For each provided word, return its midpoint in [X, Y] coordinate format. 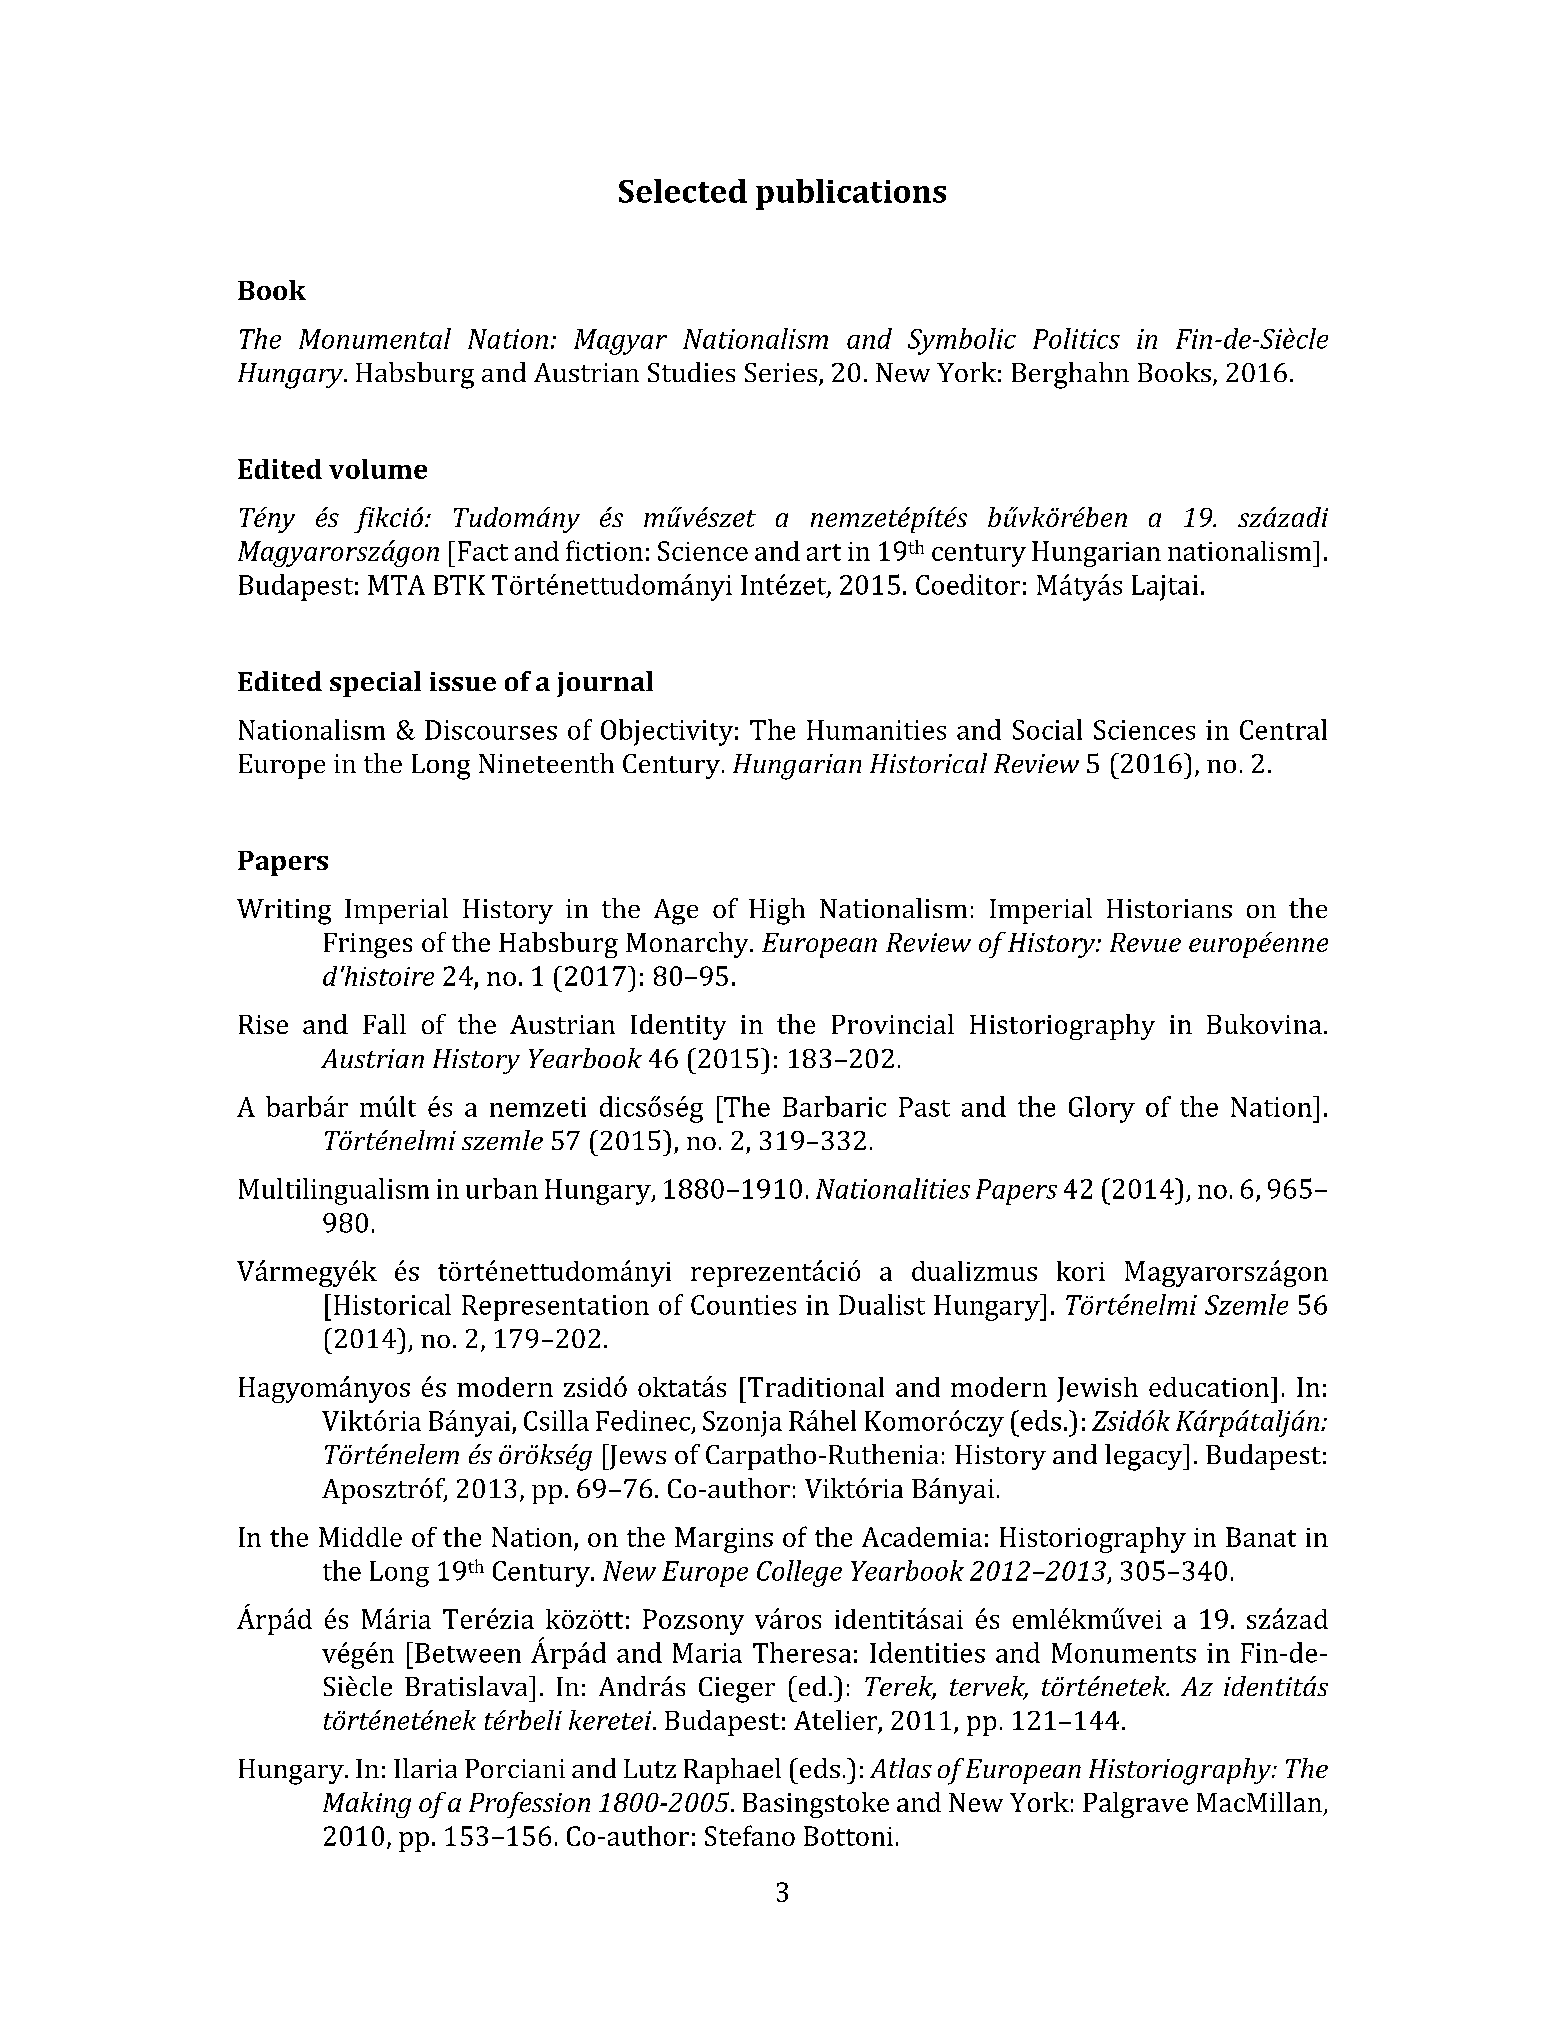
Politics [1076, 338]
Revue [1145, 942]
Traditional [816, 1387]
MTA [396, 585]
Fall [384, 1024]
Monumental [375, 338]
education [1209, 1387]
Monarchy [688, 945]
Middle [360, 1537]
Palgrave [1135, 1805]
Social [1047, 729]
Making [367, 1805]
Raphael [732, 1771]
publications [851, 194]
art [824, 552]
